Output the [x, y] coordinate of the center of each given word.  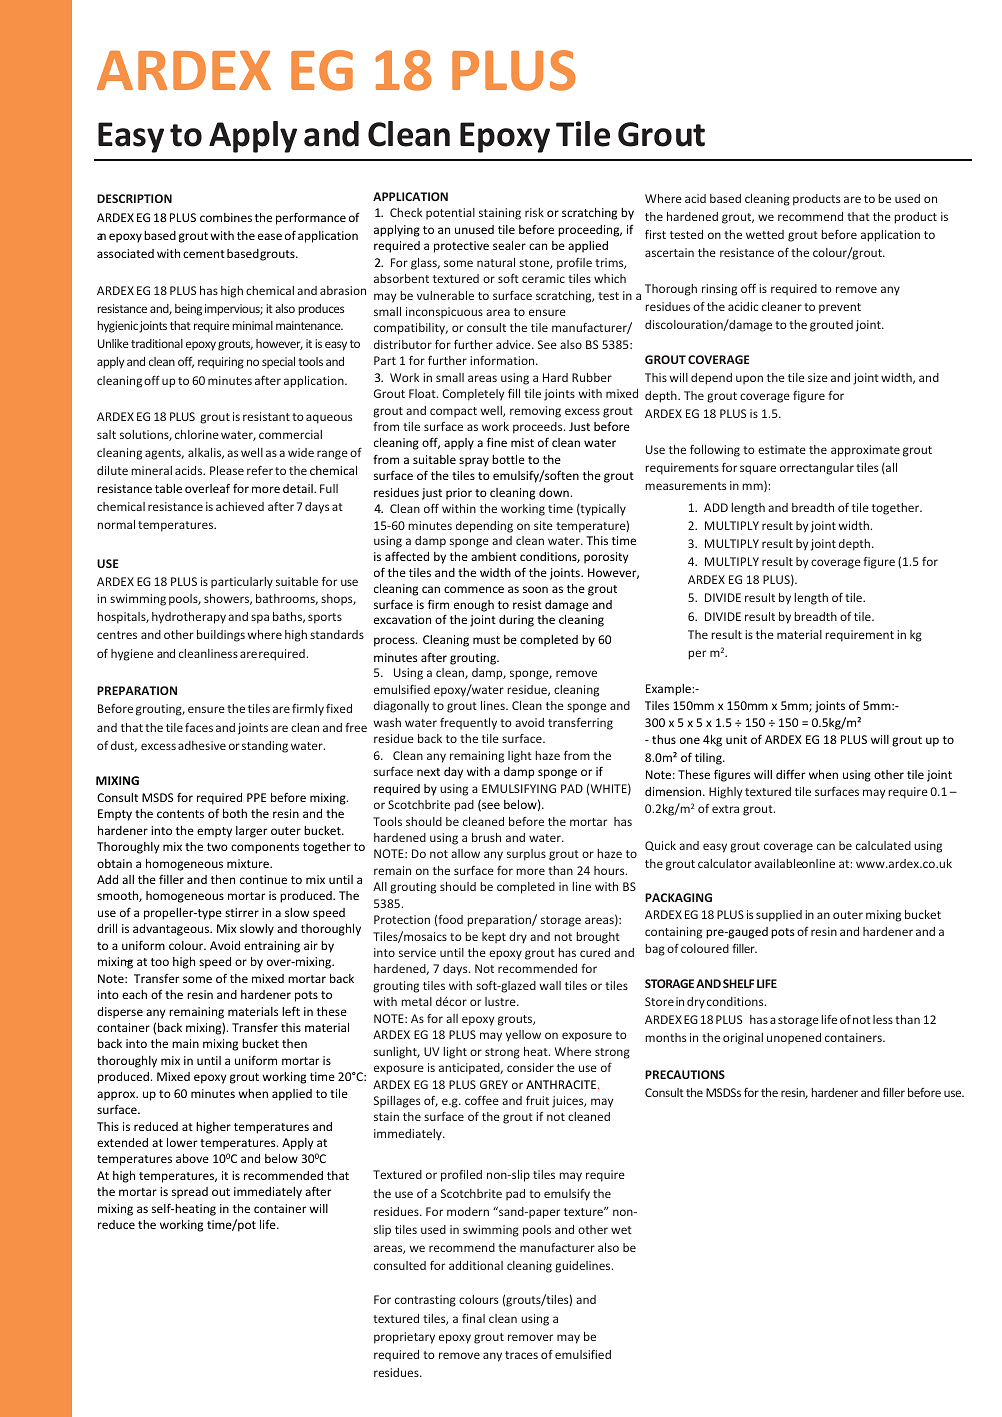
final [473, 1318]
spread [190, 1193]
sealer [509, 245]
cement [204, 254]
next [428, 772]
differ [790, 774]
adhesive [202, 745]
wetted [765, 234]
